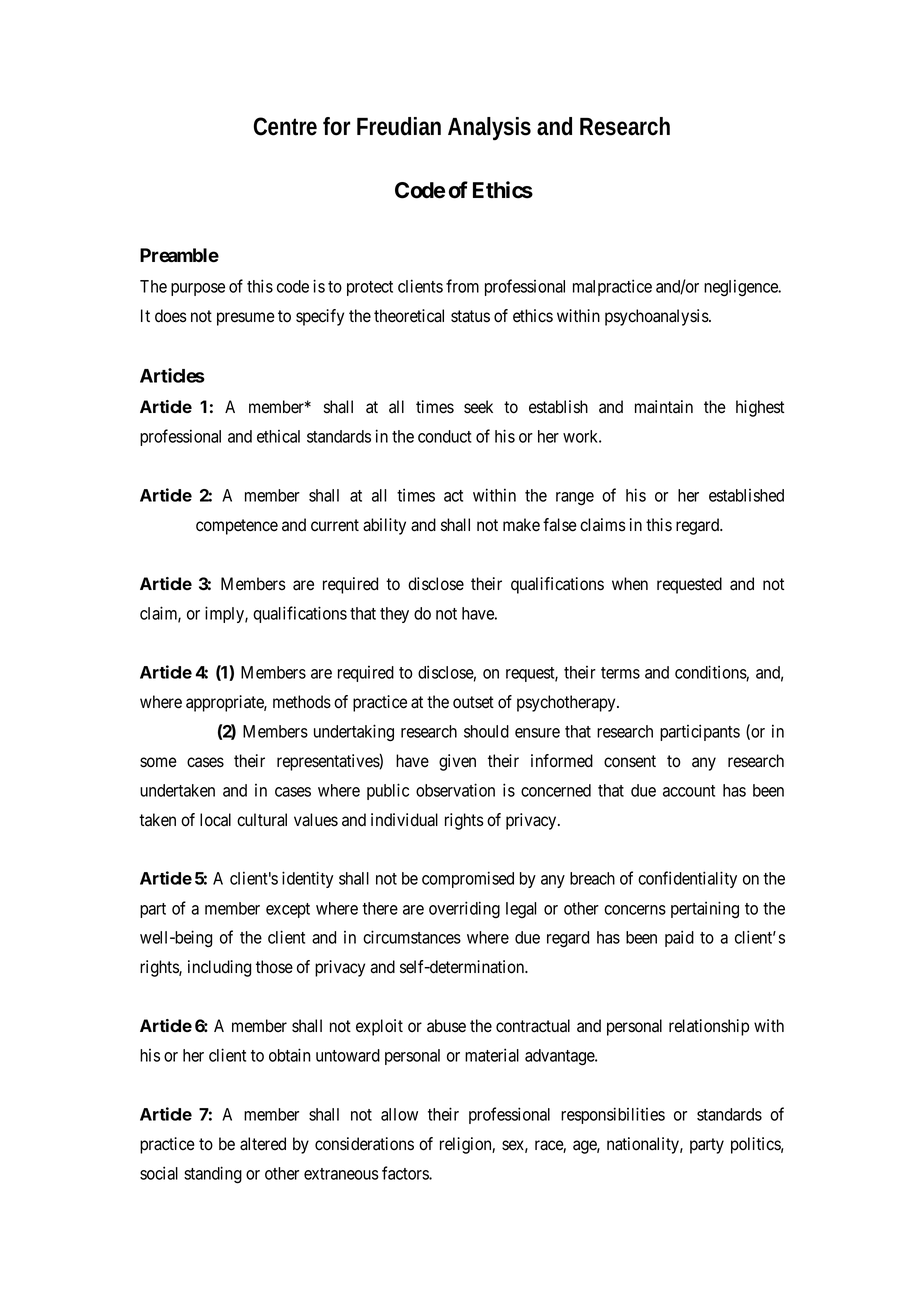 The image size is (924, 1308). I want to click on altered, so click(263, 1144).
